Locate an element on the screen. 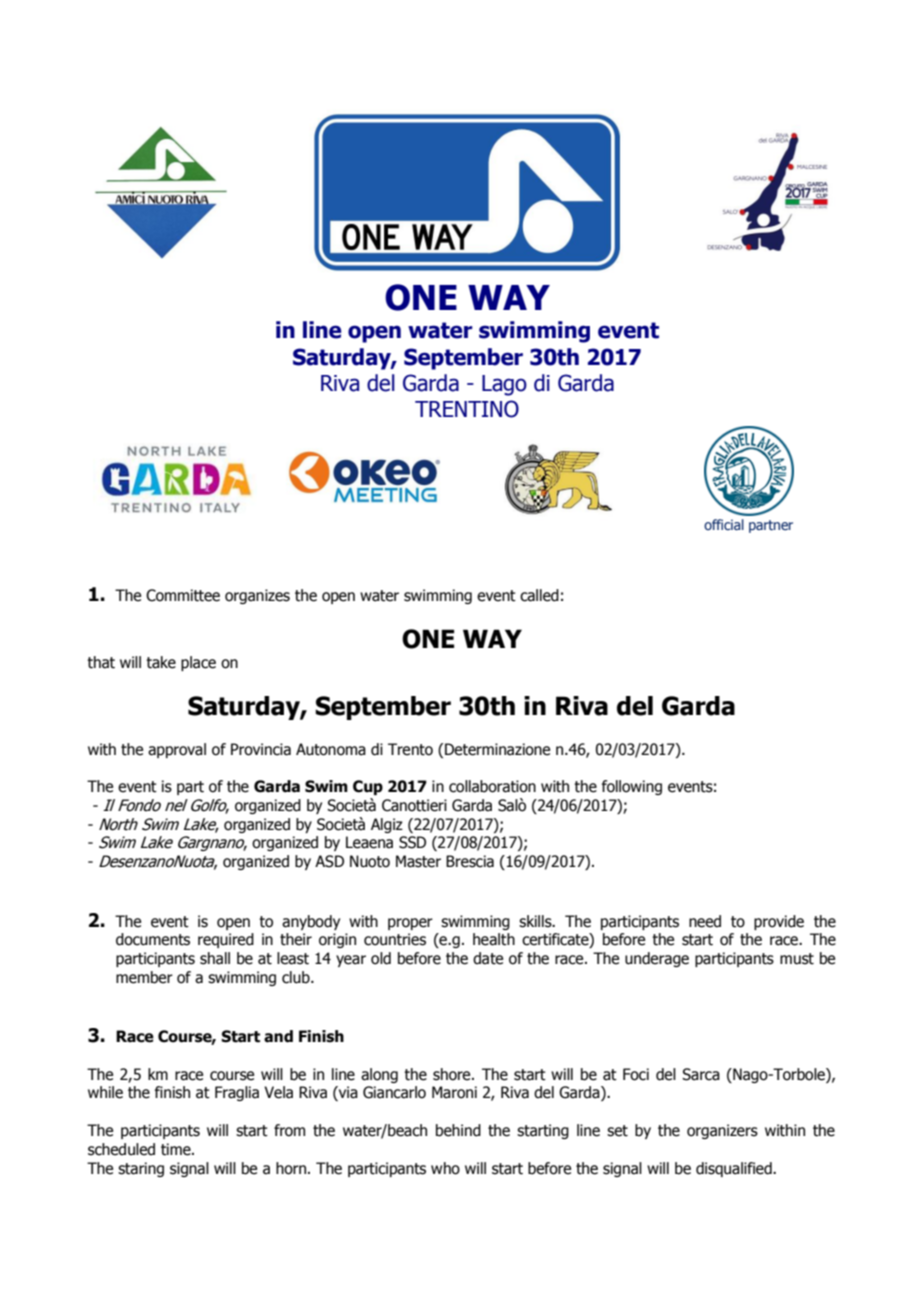 Image resolution: width=924 pixels, height=1308 pixels. official is located at coordinates (724, 524).
